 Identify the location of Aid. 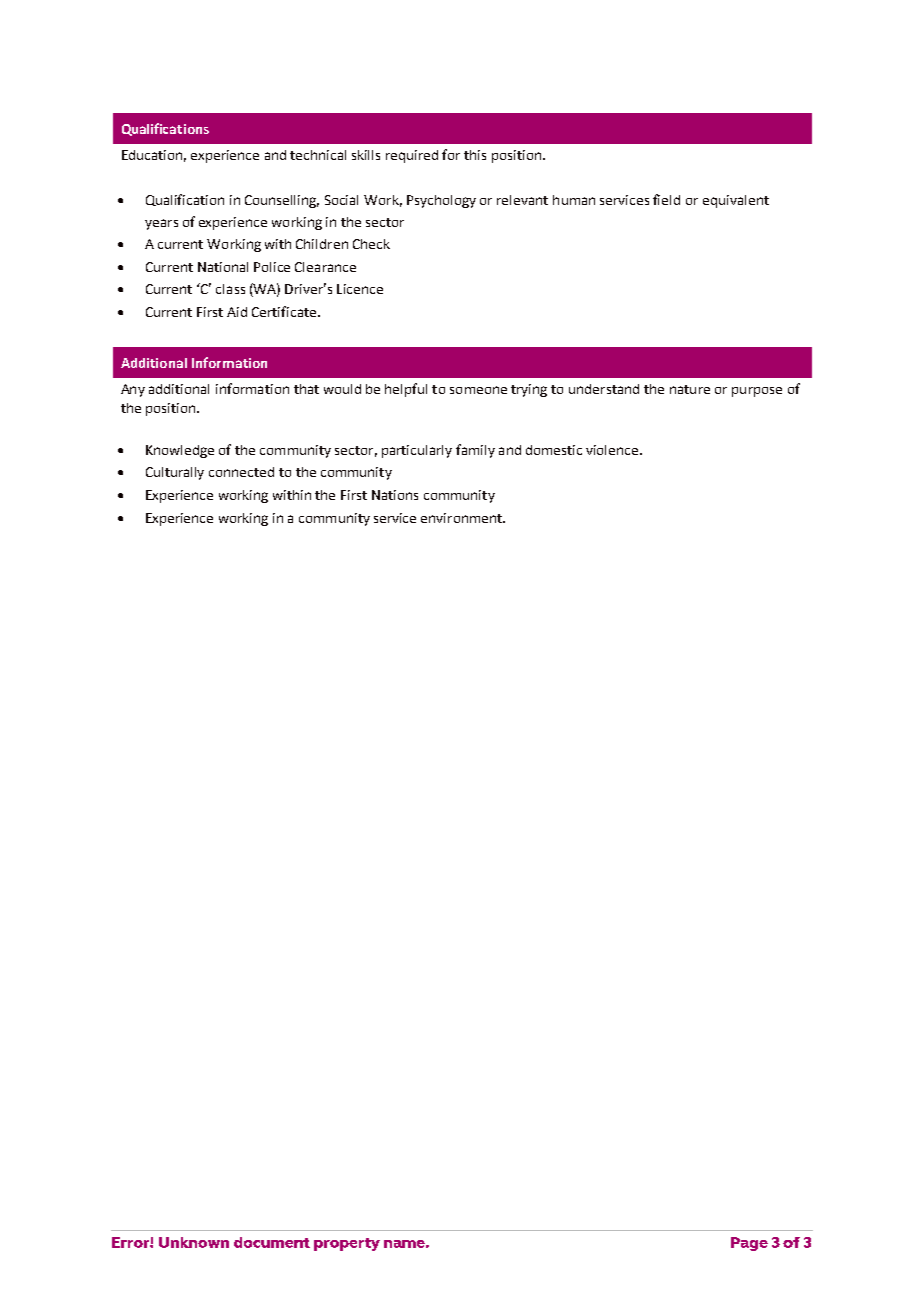
(237, 312).
